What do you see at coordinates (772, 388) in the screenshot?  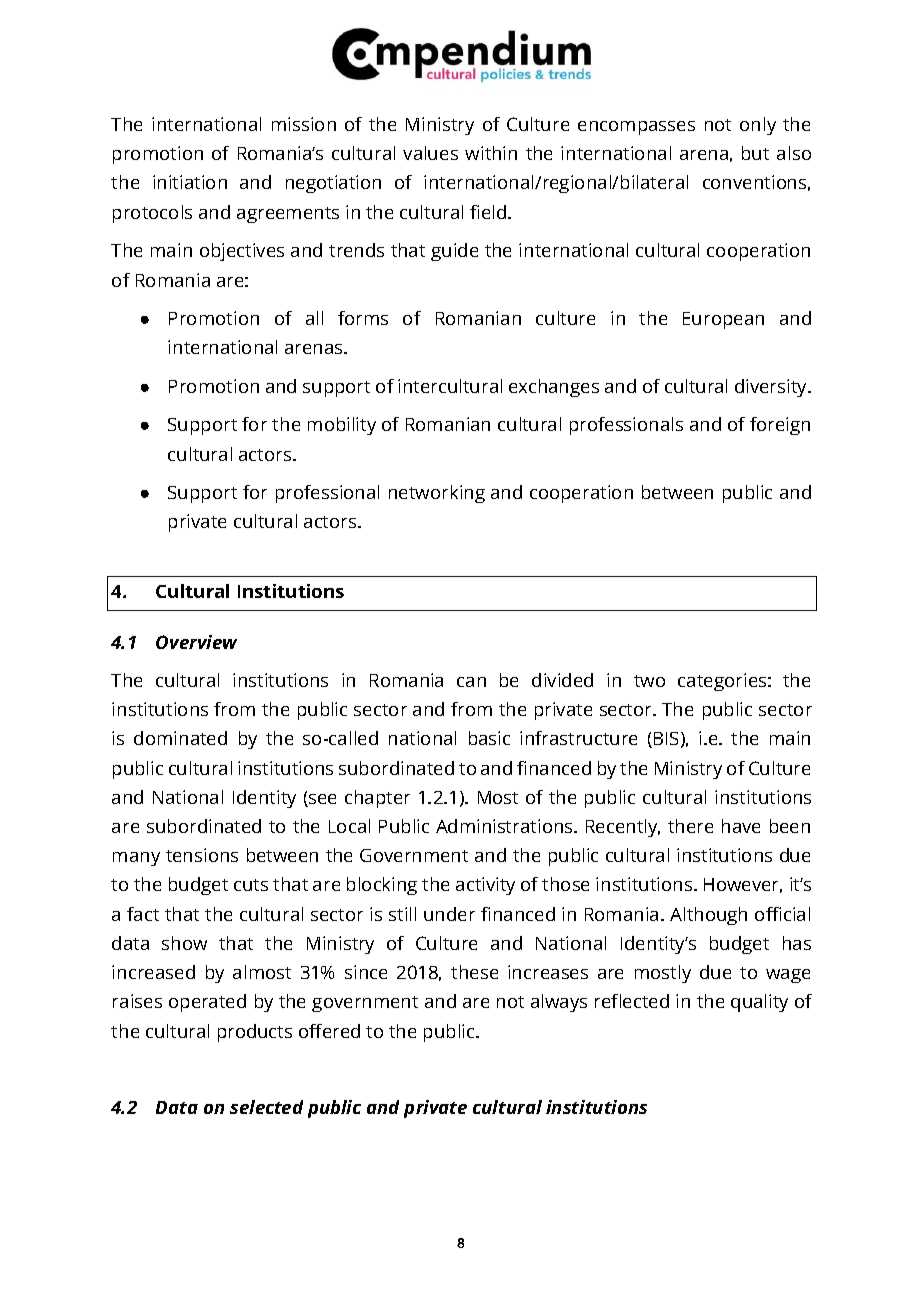 I see `diversity` at bounding box center [772, 388].
